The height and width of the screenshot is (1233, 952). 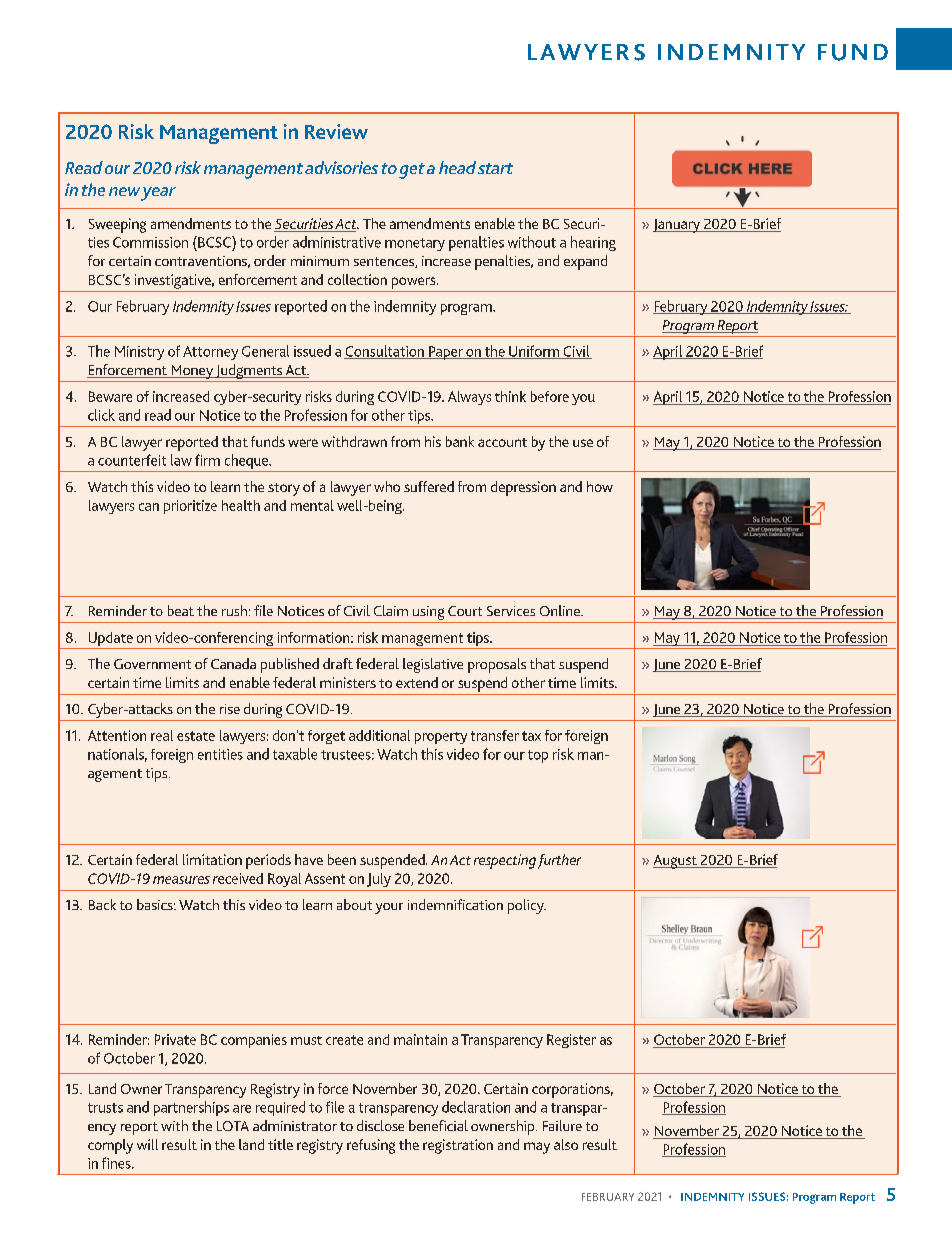 I want to click on advisories, so click(x=341, y=167).
